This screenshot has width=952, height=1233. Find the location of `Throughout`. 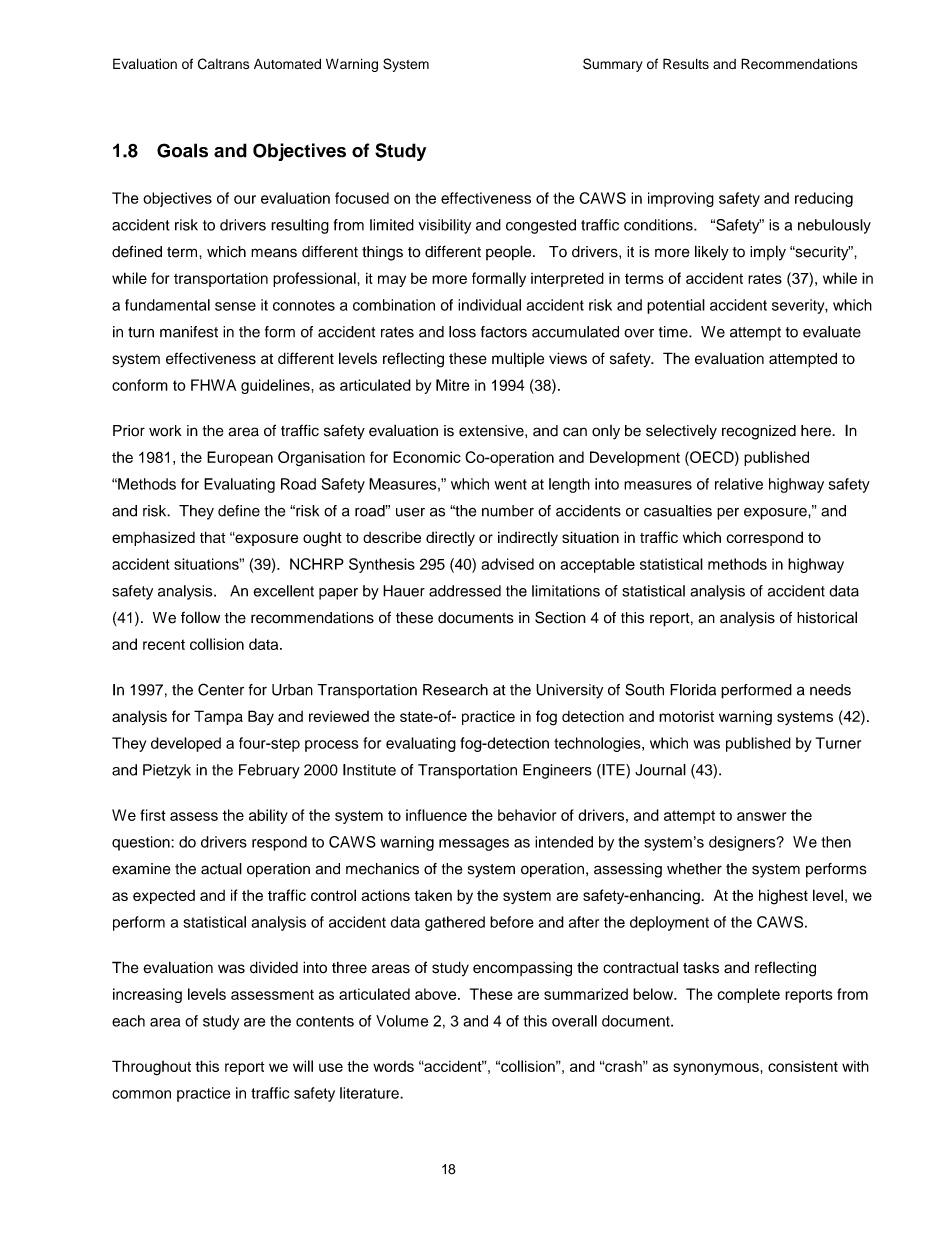

Throughout is located at coordinates (151, 1068).
